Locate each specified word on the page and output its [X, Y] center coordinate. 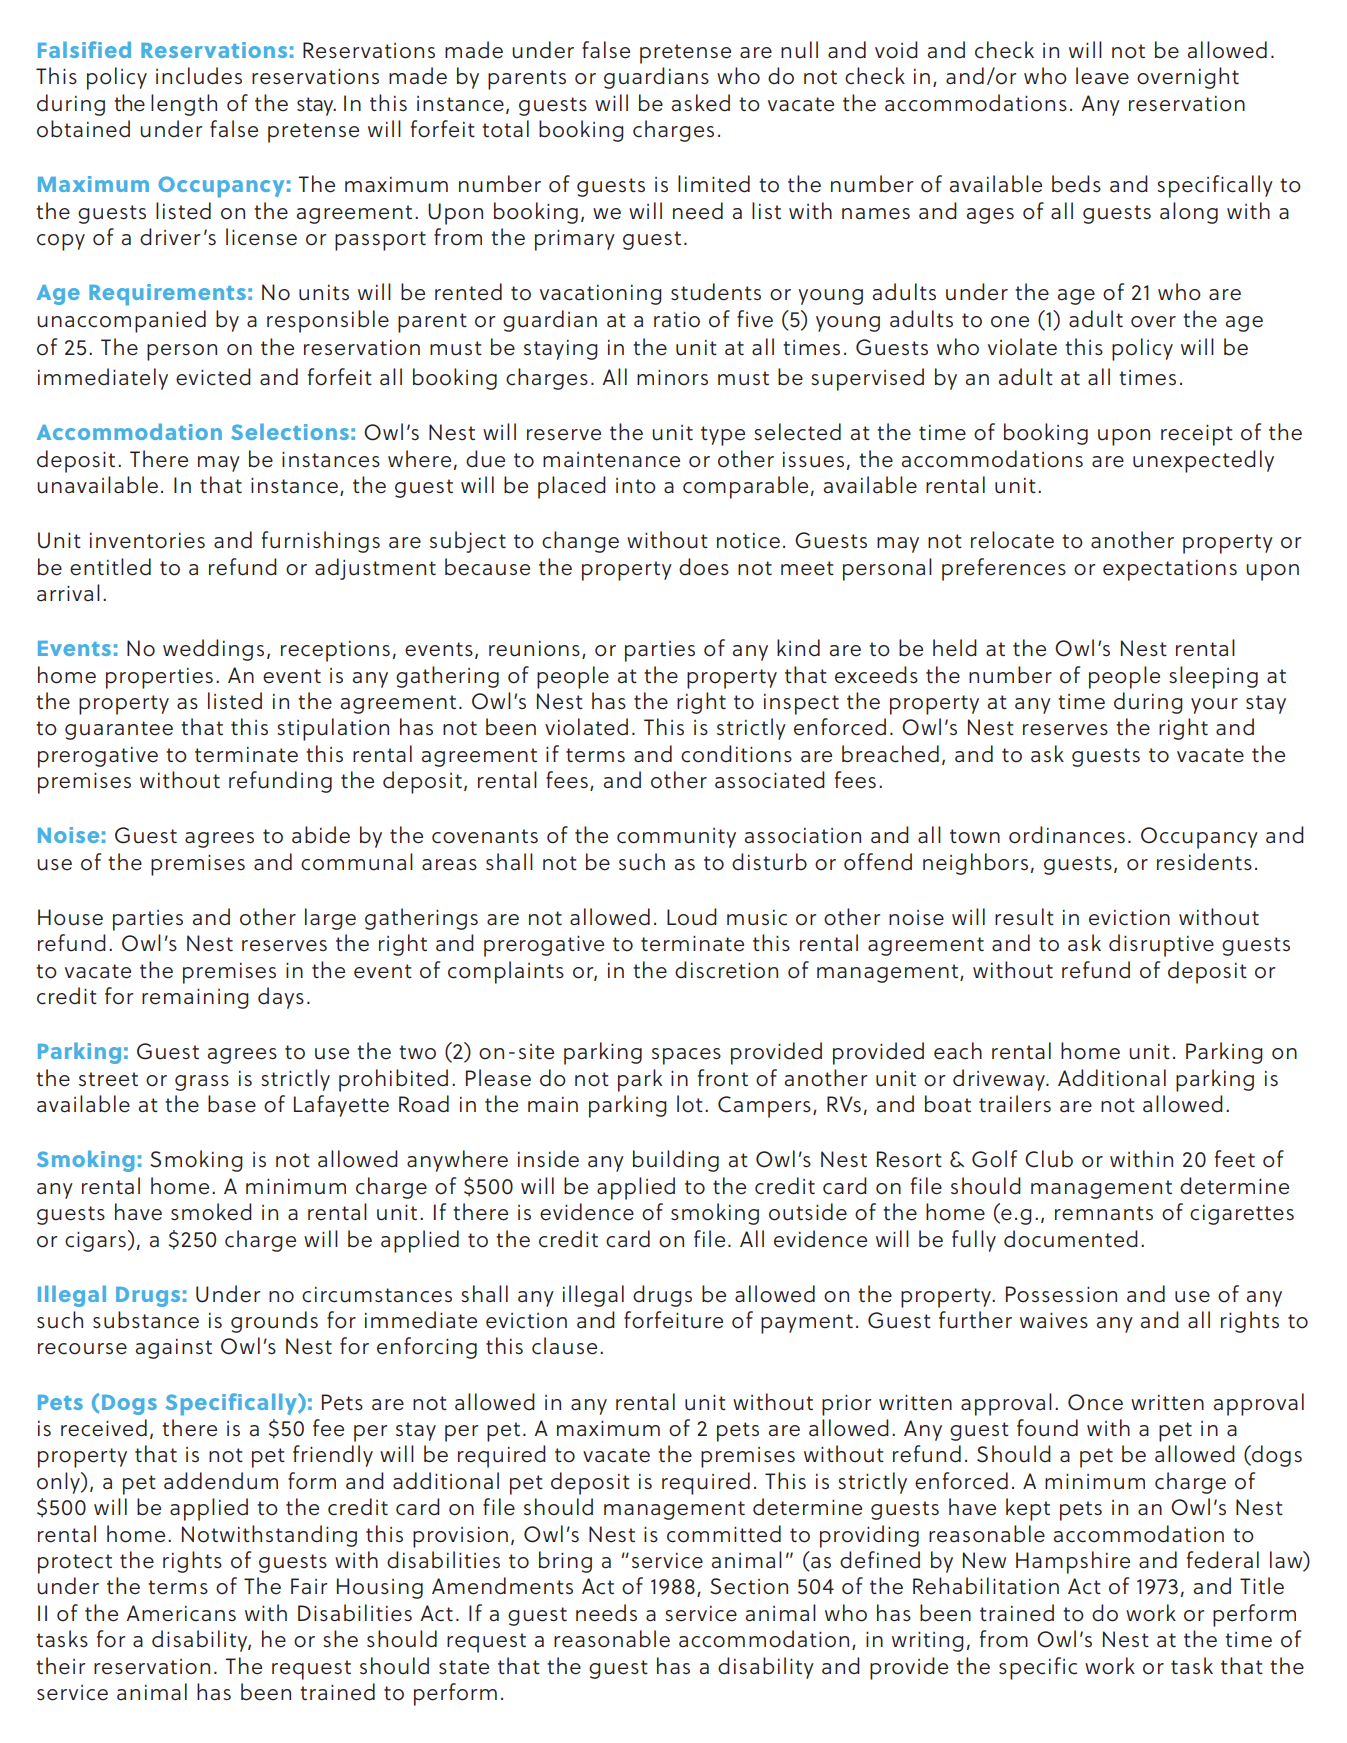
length [184, 105]
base [232, 1104]
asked [701, 103]
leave [1102, 76]
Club [1049, 1159]
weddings [213, 650]
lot [690, 1104]
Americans [181, 1613]
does [704, 567]
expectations [1170, 570]
